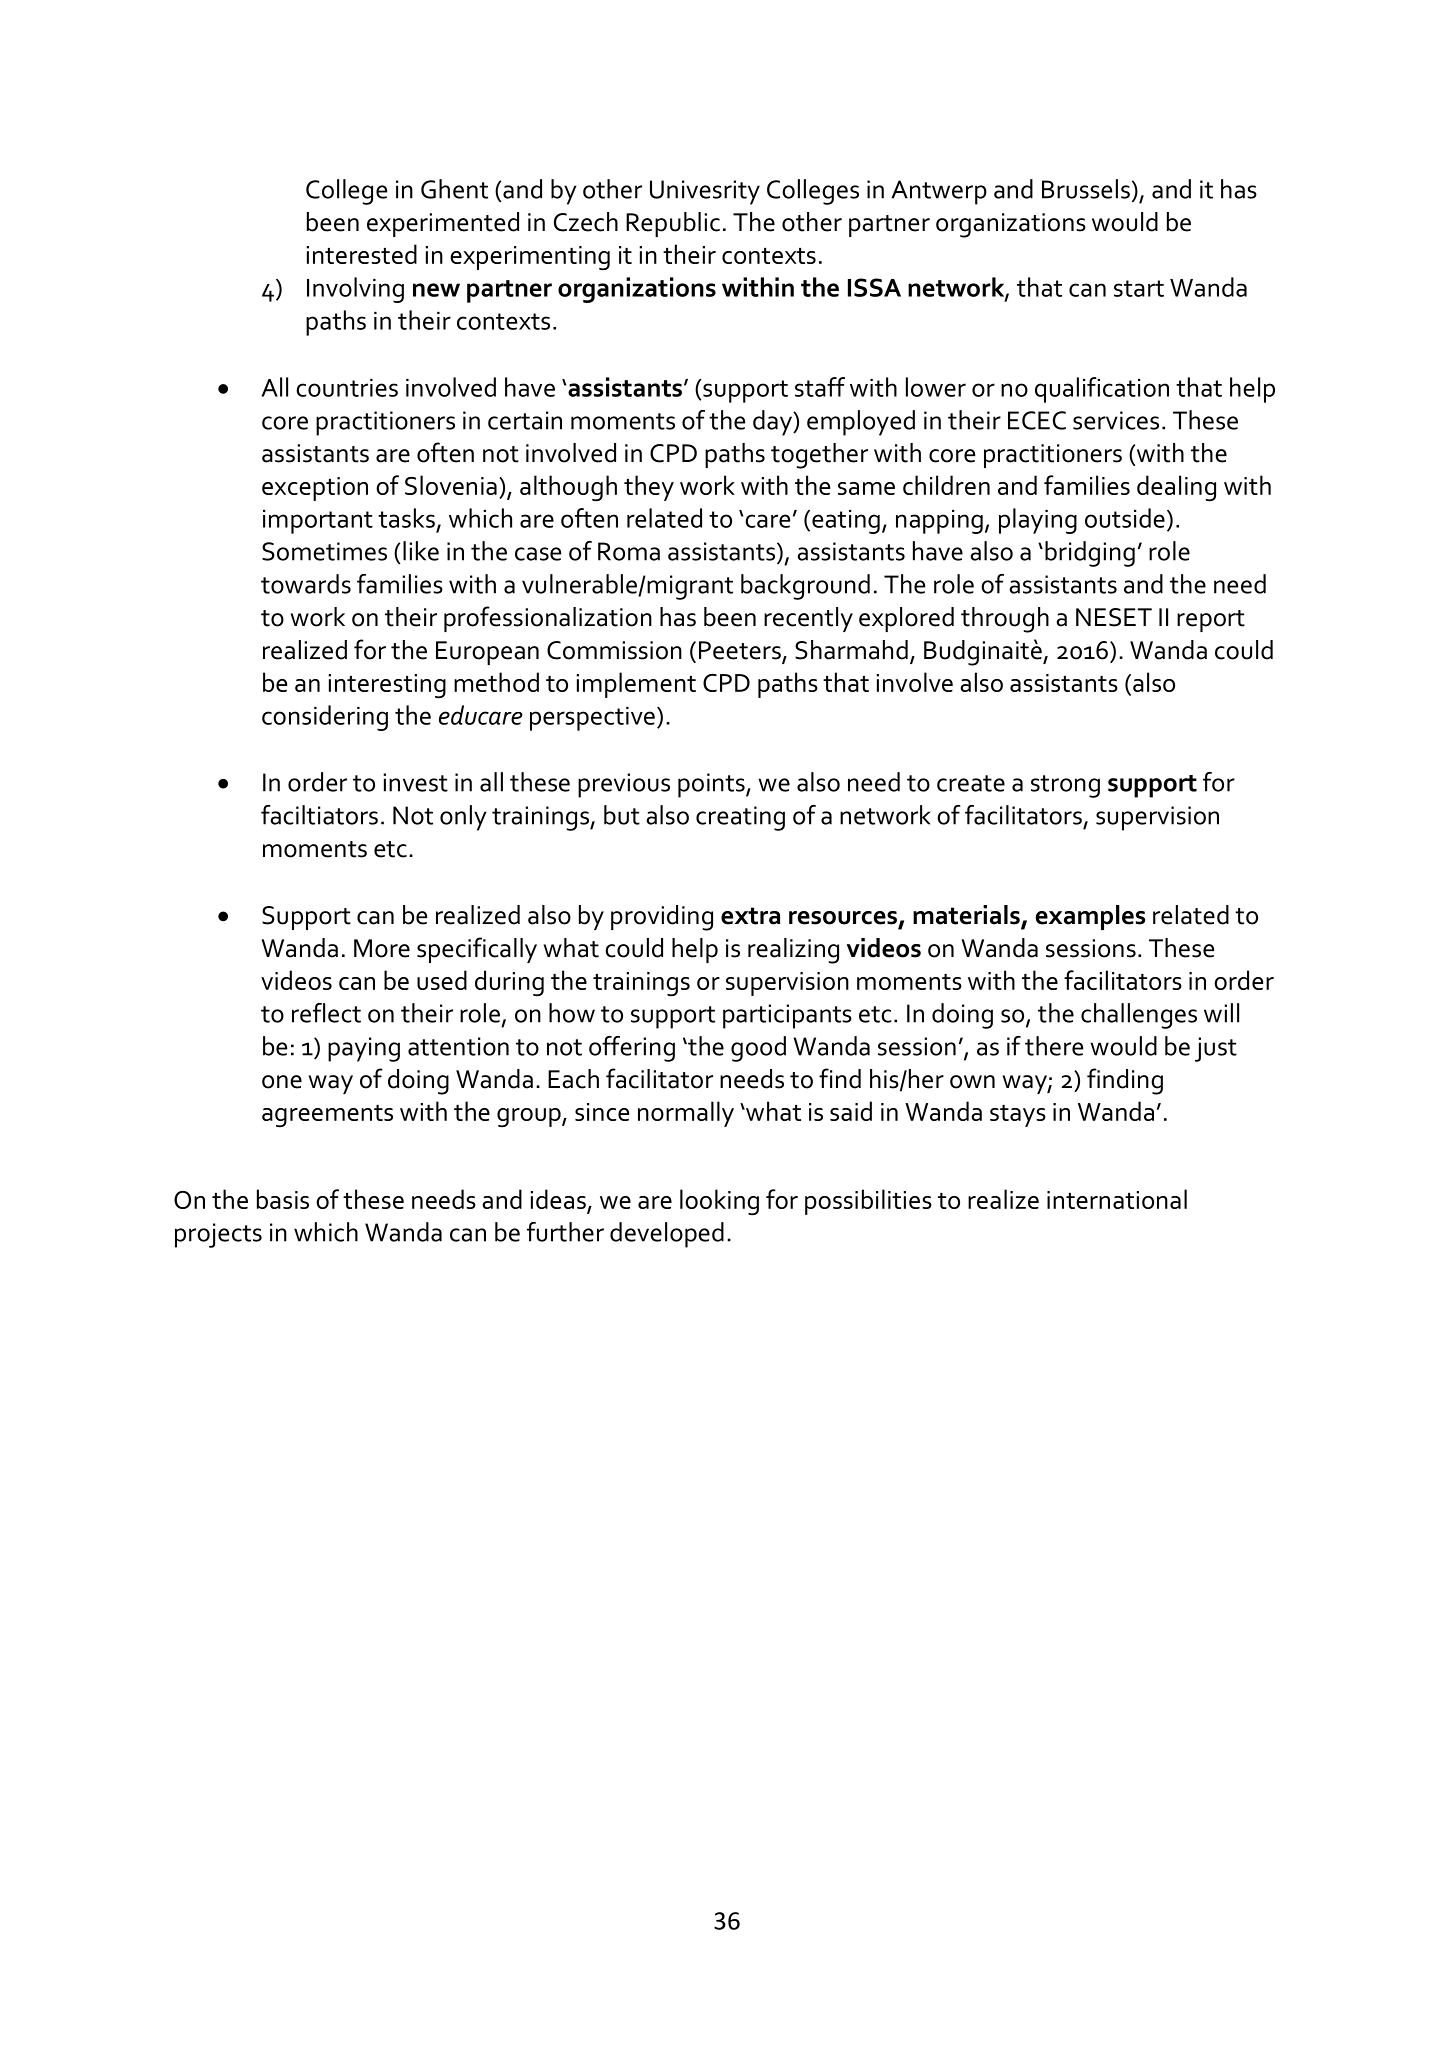 The image size is (1454, 2056). What do you see at coordinates (283, 1199) in the screenshot?
I see `basis` at bounding box center [283, 1199].
